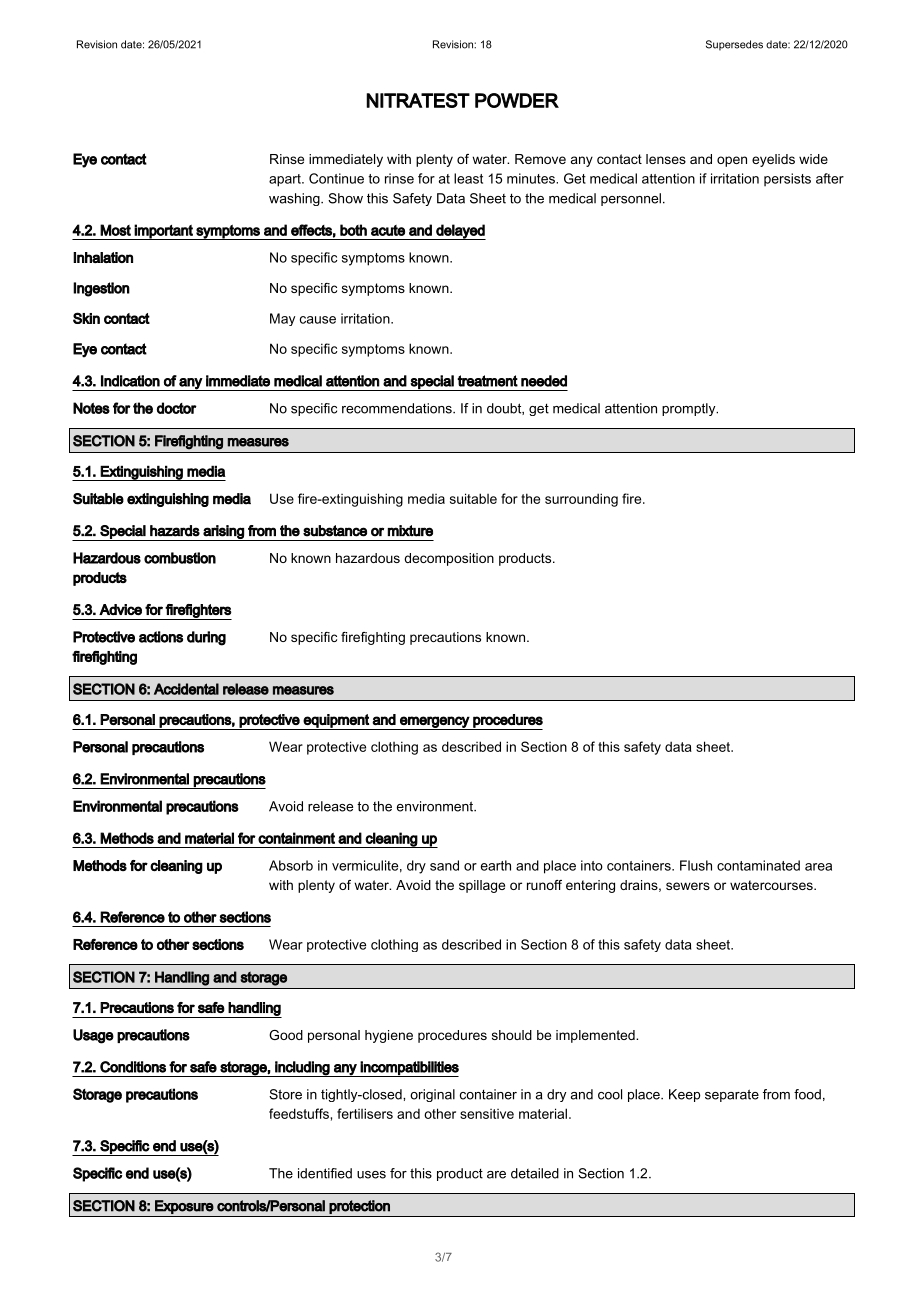 The width and height of the screenshot is (924, 1308). I want to click on Absorb, so click(291, 865).
